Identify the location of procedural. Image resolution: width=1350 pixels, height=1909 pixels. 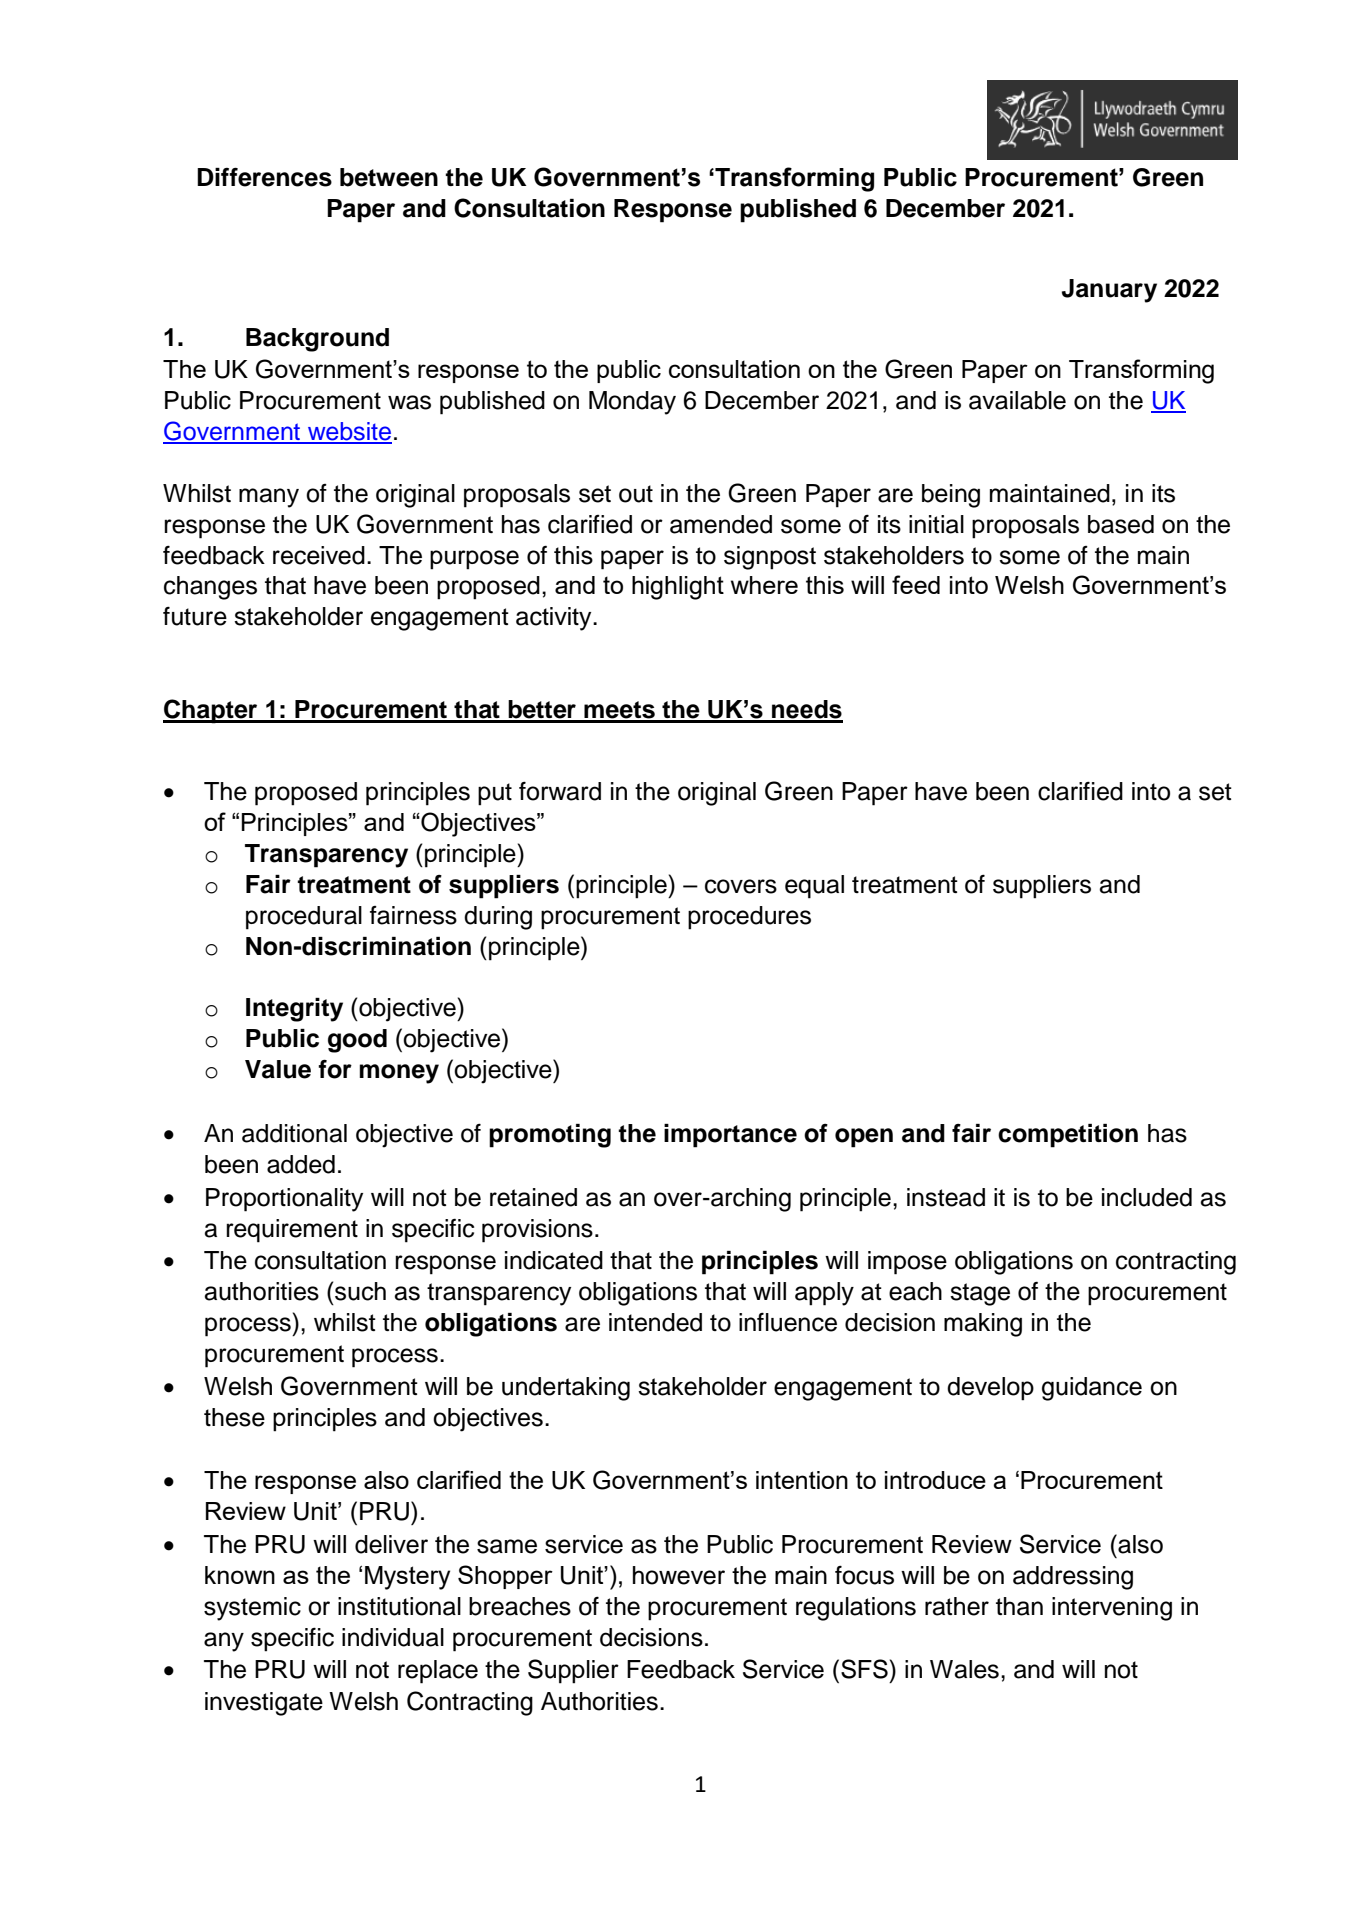
(304, 918).
